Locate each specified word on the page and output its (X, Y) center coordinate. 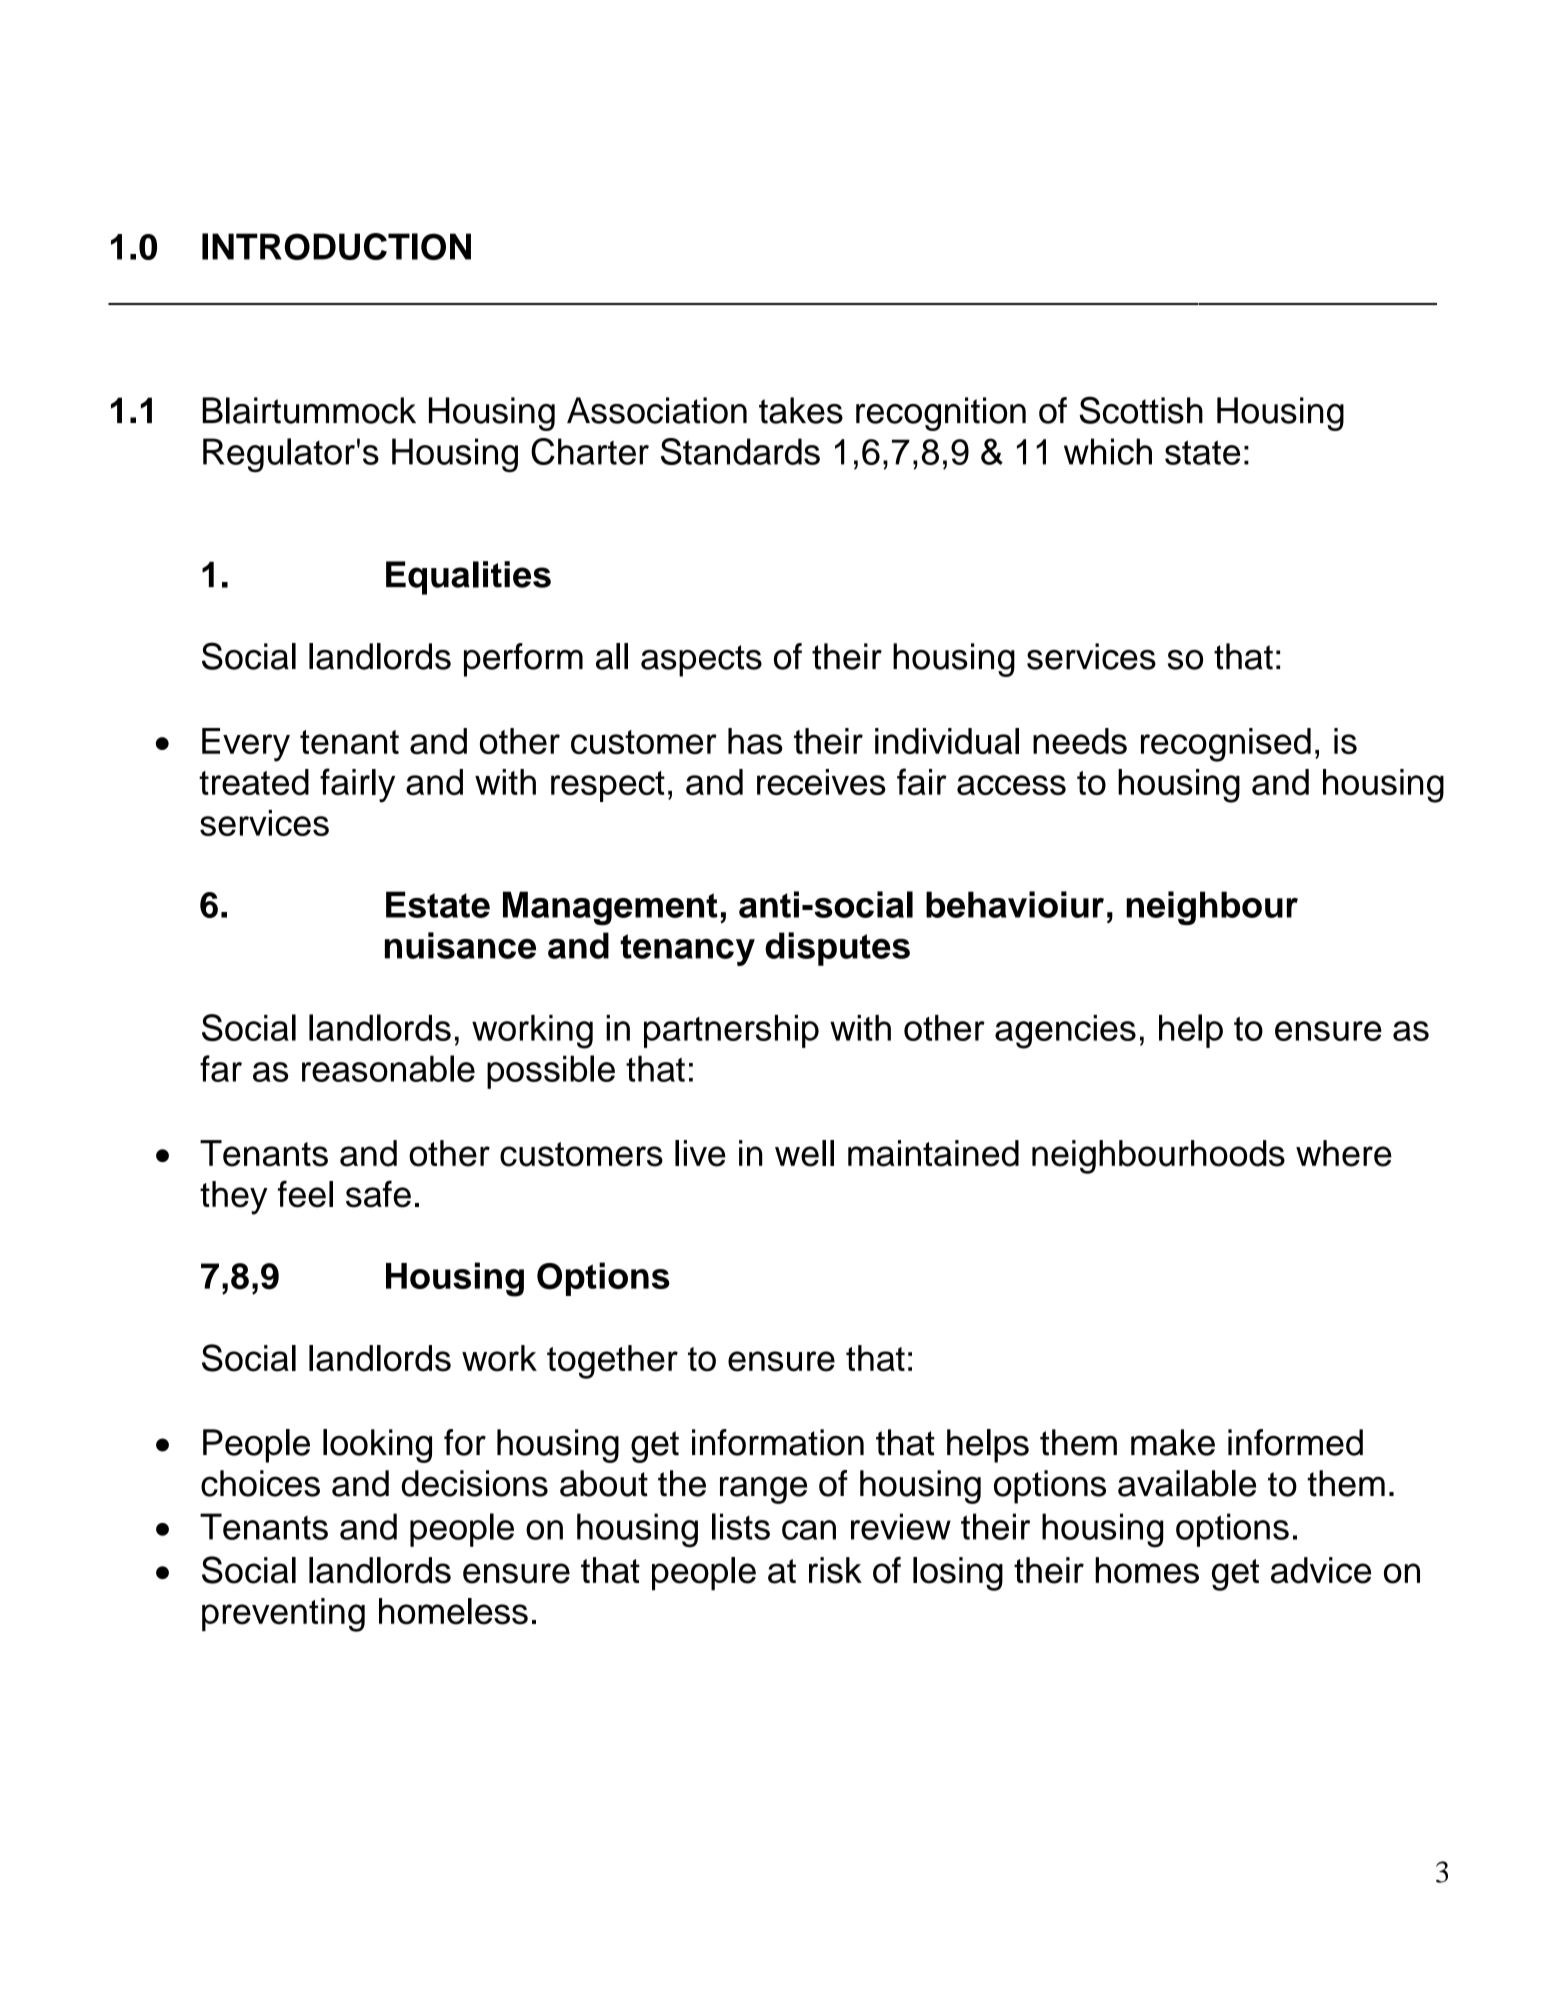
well (804, 1153)
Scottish (1141, 410)
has (755, 741)
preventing (283, 1615)
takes (801, 410)
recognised (1226, 745)
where (1344, 1153)
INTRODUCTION (336, 246)
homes (1147, 1570)
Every (246, 745)
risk (835, 1570)
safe (378, 1194)
